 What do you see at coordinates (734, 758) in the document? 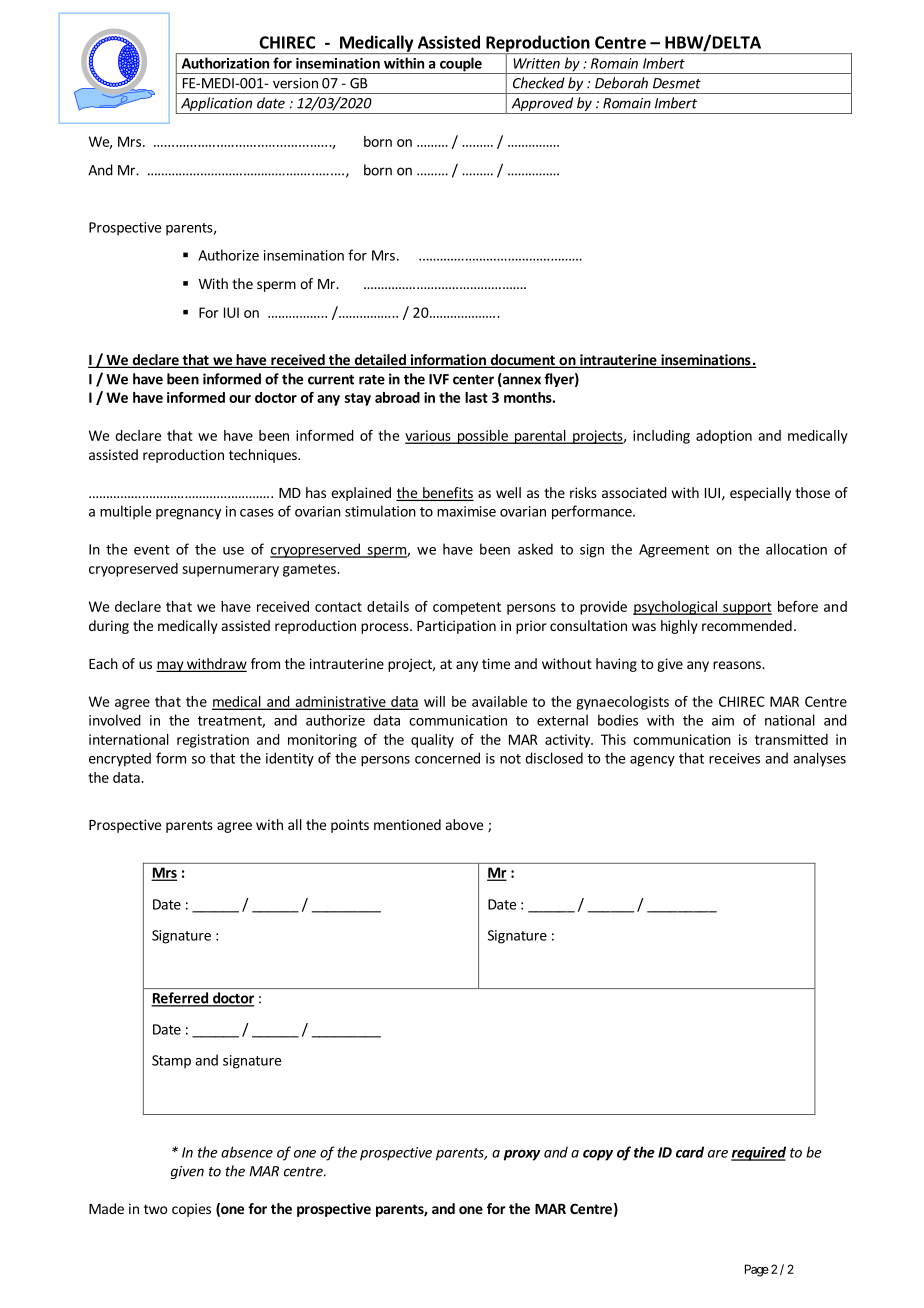
I see `receives` at bounding box center [734, 758].
